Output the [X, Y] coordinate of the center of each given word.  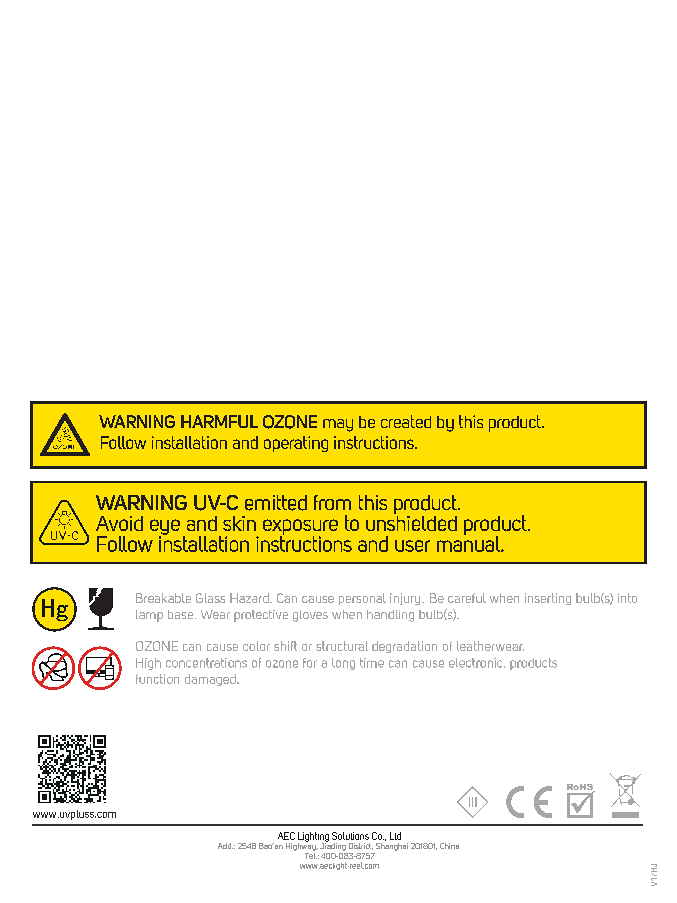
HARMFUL [219, 421]
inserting [548, 599]
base [180, 614]
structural [342, 646]
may [338, 425]
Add [225, 846]
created [406, 421]
